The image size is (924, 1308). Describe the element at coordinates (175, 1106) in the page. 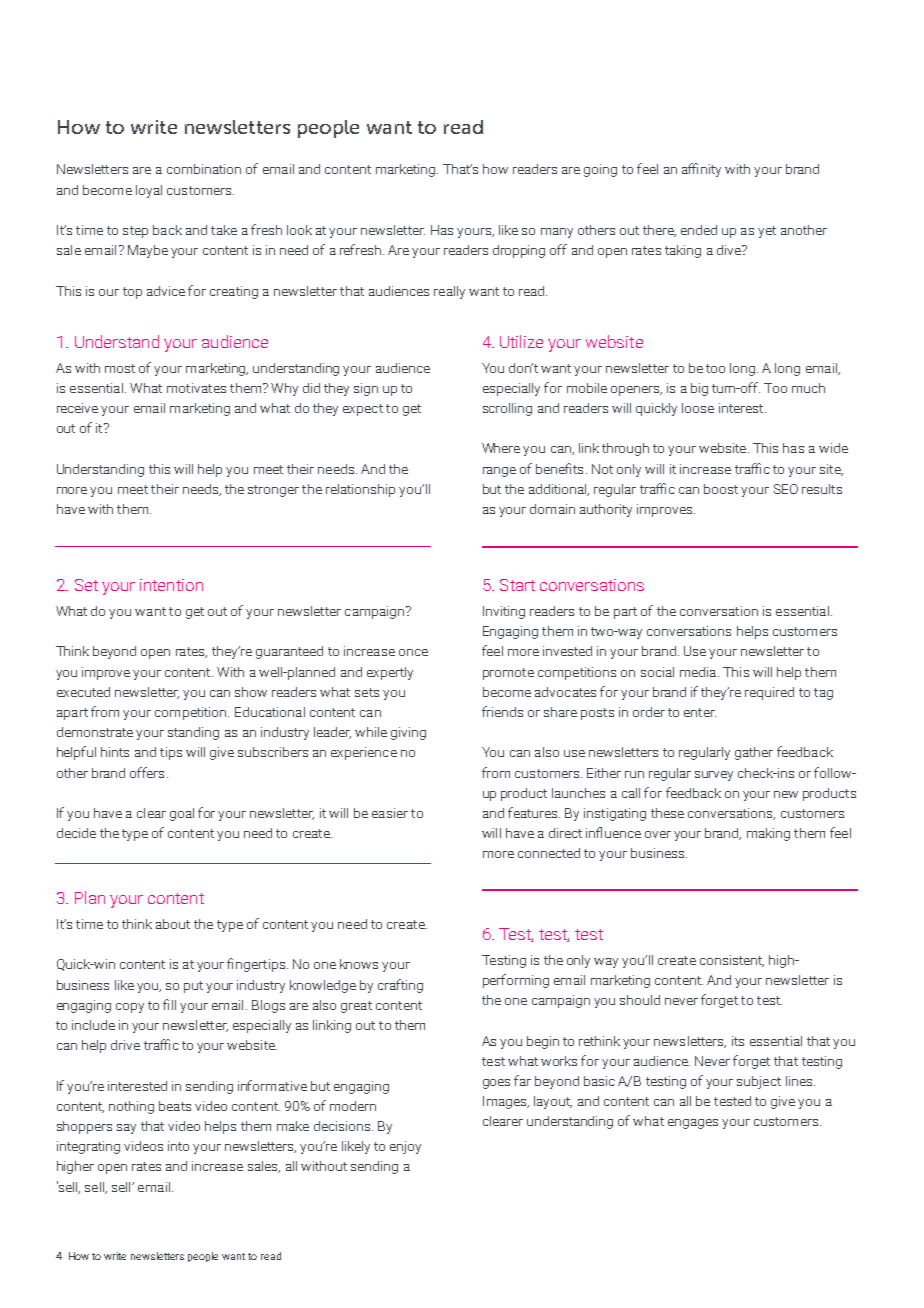

I see `beats` at that location.
